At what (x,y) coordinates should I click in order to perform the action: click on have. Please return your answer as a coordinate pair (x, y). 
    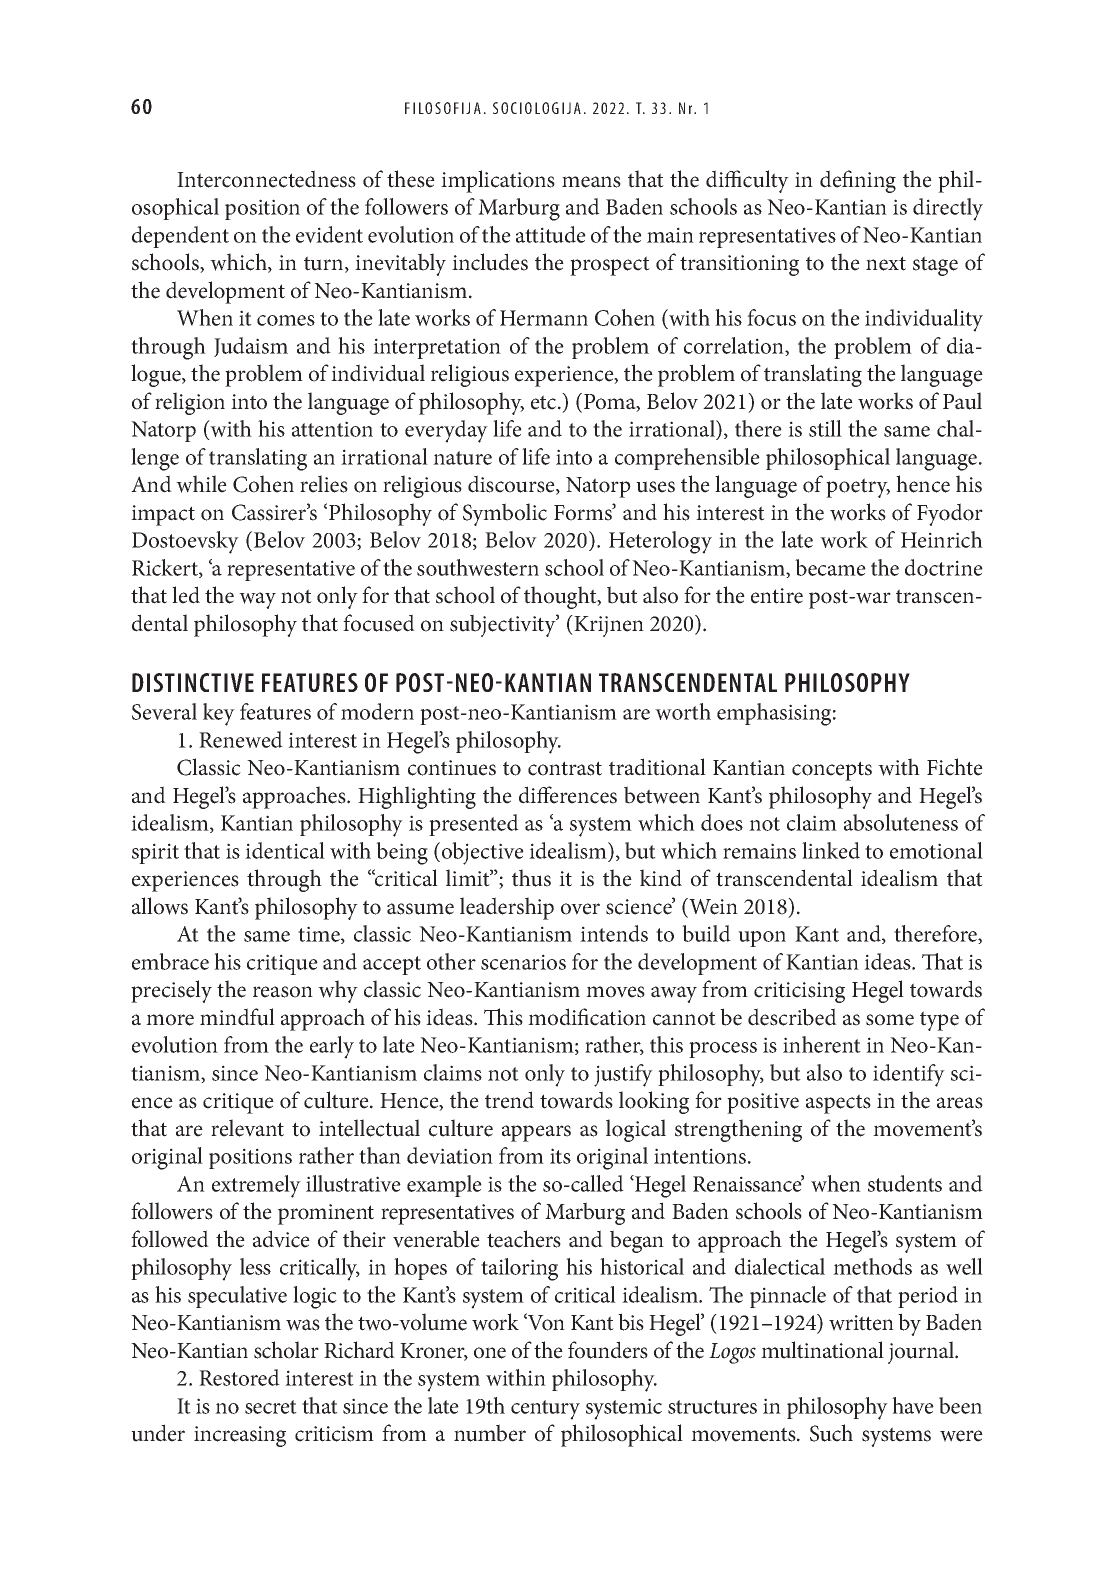
    Looking at the image, I should click on (913, 1405).
